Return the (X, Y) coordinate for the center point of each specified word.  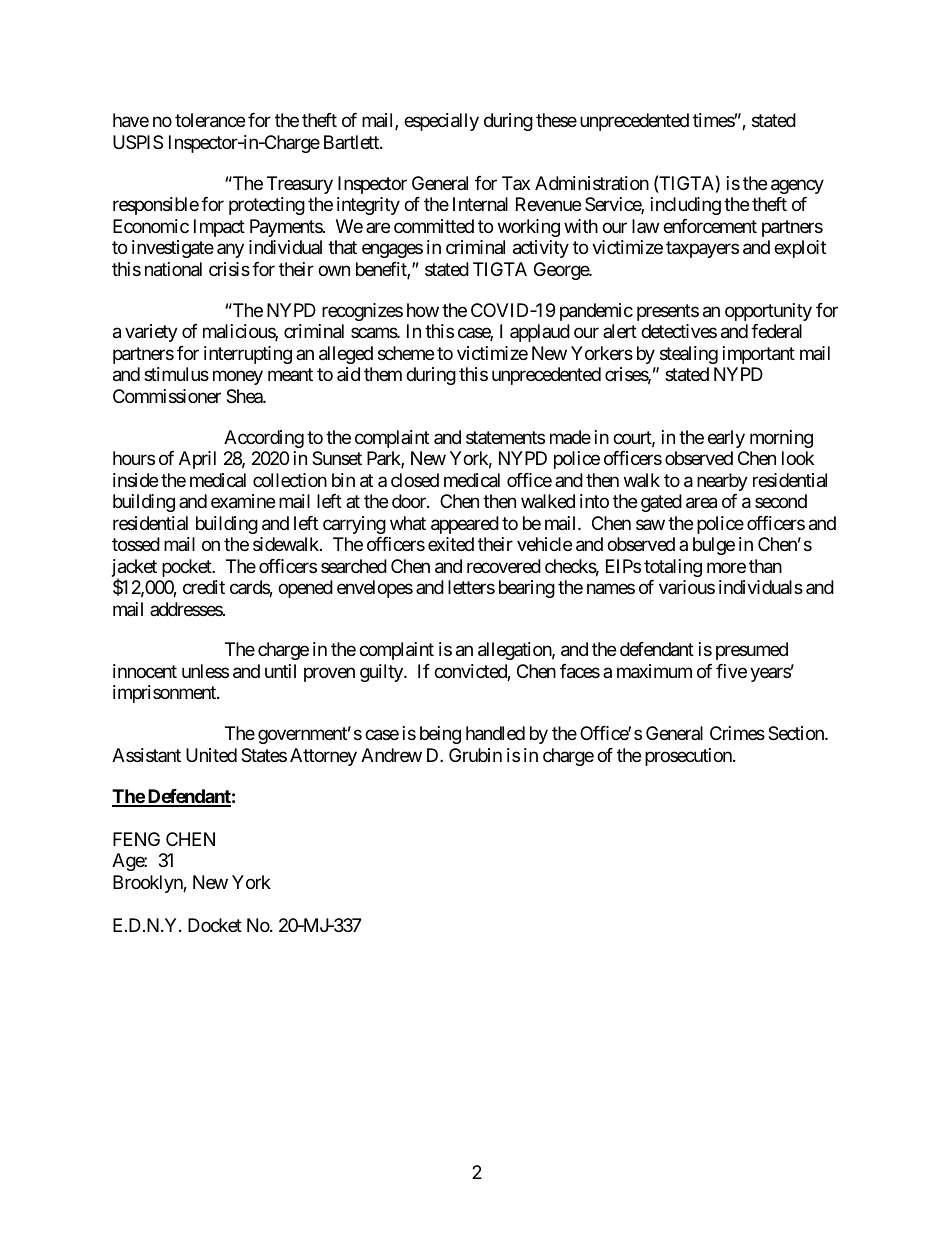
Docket (215, 925)
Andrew (391, 755)
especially (441, 122)
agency (797, 186)
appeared (465, 525)
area (701, 503)
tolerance (210, 120)
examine (243, 501)
